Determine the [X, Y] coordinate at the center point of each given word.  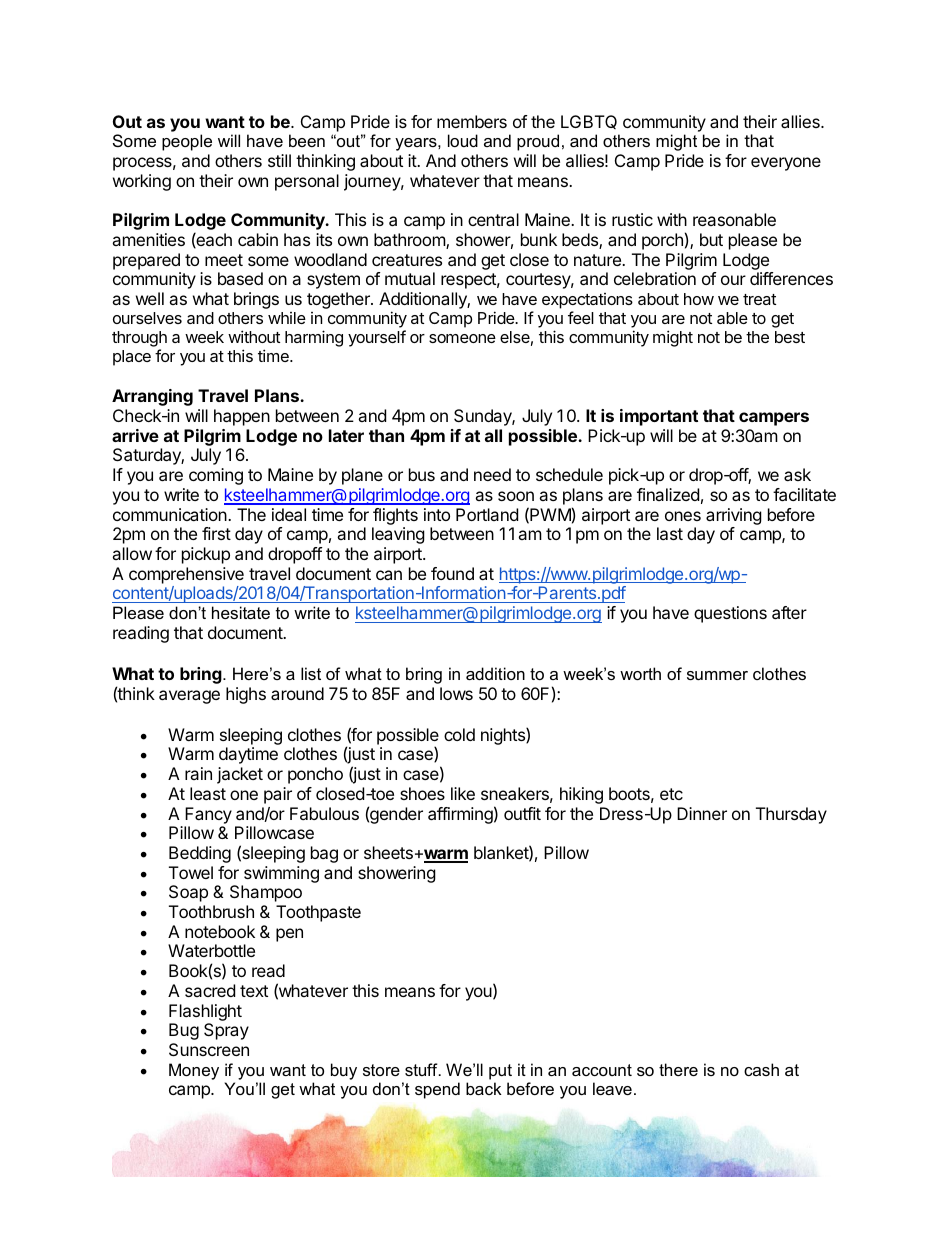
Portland [487, 514]
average [189, 697]
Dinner [702, 813]
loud [463, 140]
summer [717, 675]
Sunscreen [209, 1049]
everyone [786, 164]
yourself [377, 338]
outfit [522, 813]
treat [759, 299]
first [216, 533]
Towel [191, 872]
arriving [734, 516]
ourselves [147, 318]
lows [456, 693]
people [187, 142]
